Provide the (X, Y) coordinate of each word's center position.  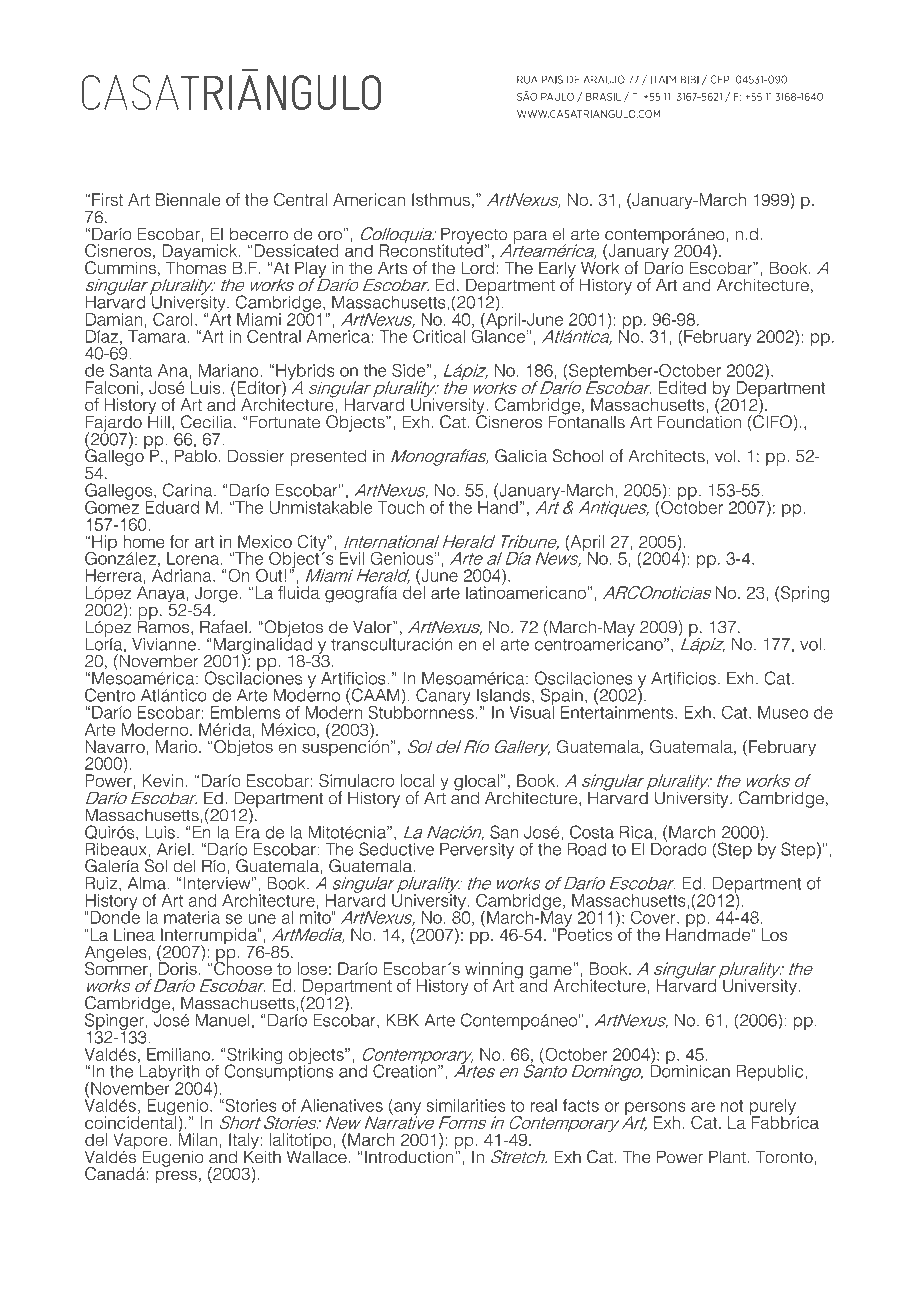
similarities (466, 1105)
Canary (443, 696)
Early (557, 270)
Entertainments (618, 711)
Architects (666, 456)
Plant (728, 1157)
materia (192, 917)
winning (494, 971)
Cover (654, 917)
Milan (197, 1138)
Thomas (196, 267)
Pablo (196, 455)
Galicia (521, 456)
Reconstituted (431, 249)
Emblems (245, 712)
